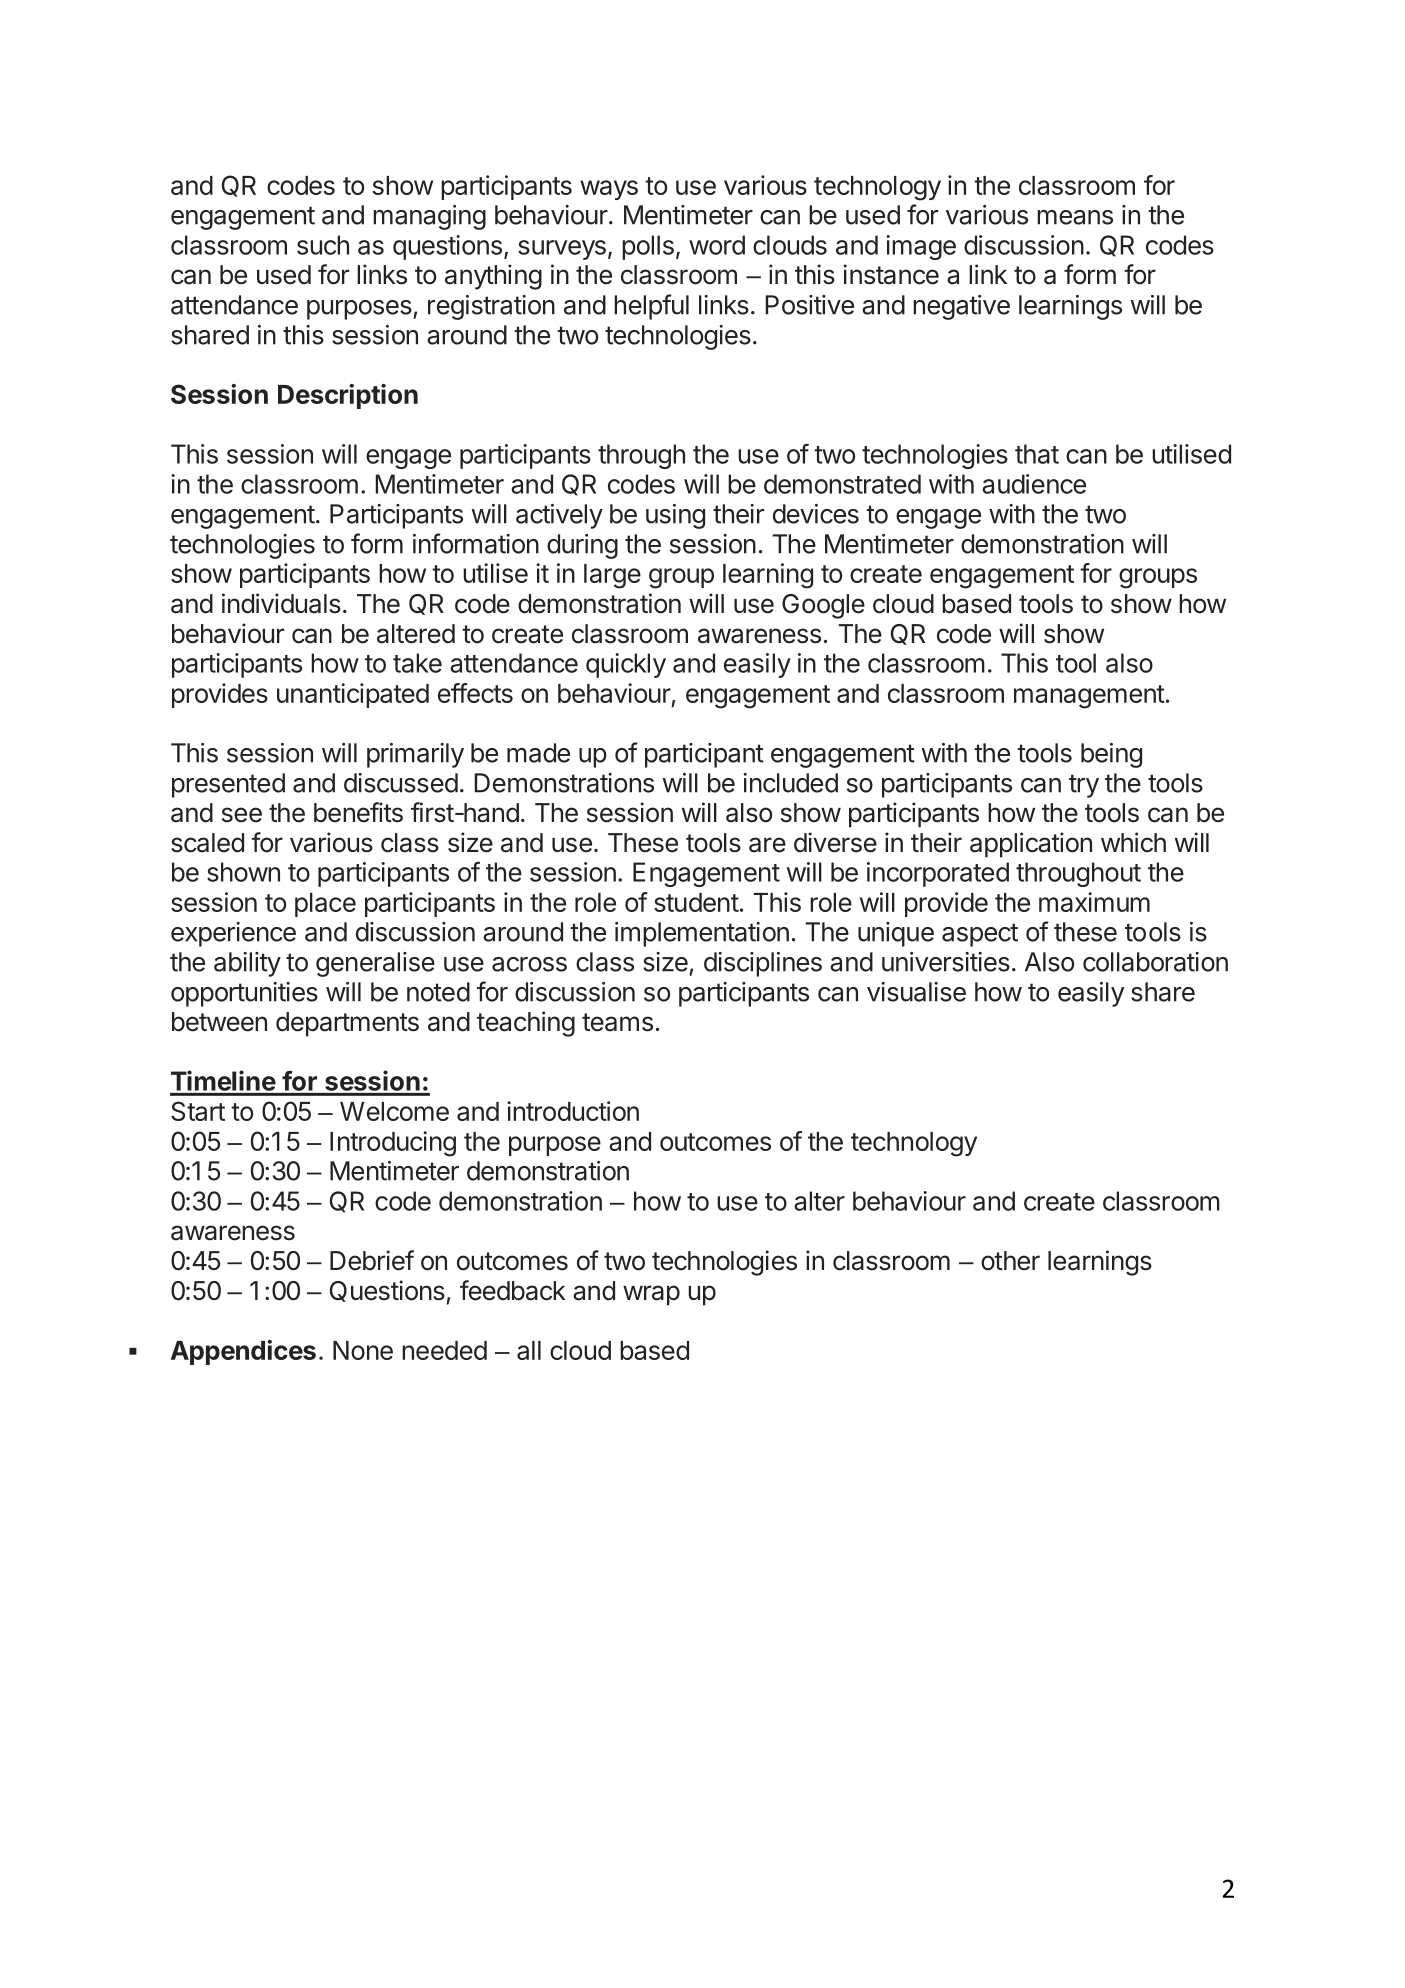 This screenshot has width=1405, height=1988. I want to click on polls, so click(648, 247).
